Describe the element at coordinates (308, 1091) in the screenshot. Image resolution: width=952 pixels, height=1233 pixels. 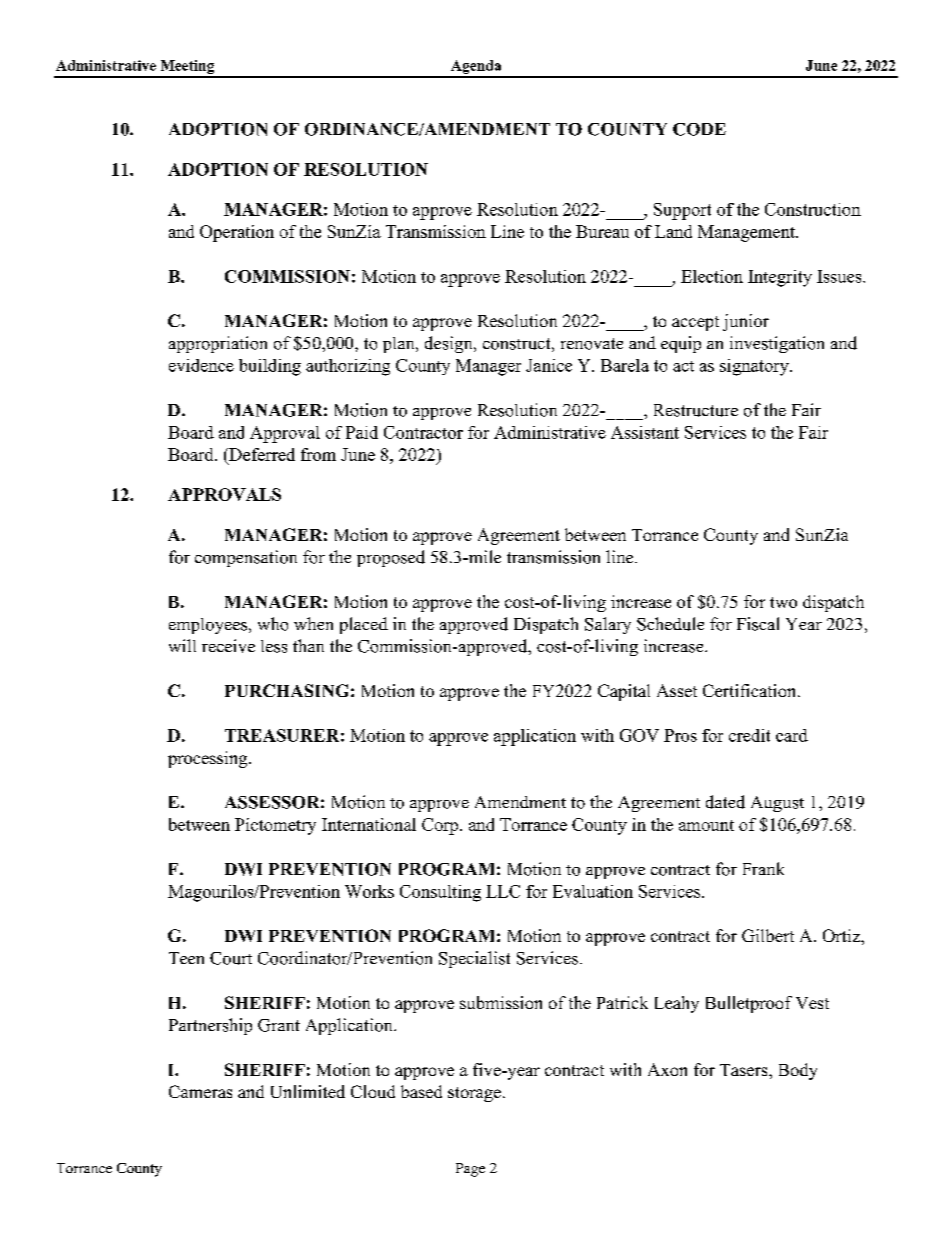
I see `Unlimited` at that location.
